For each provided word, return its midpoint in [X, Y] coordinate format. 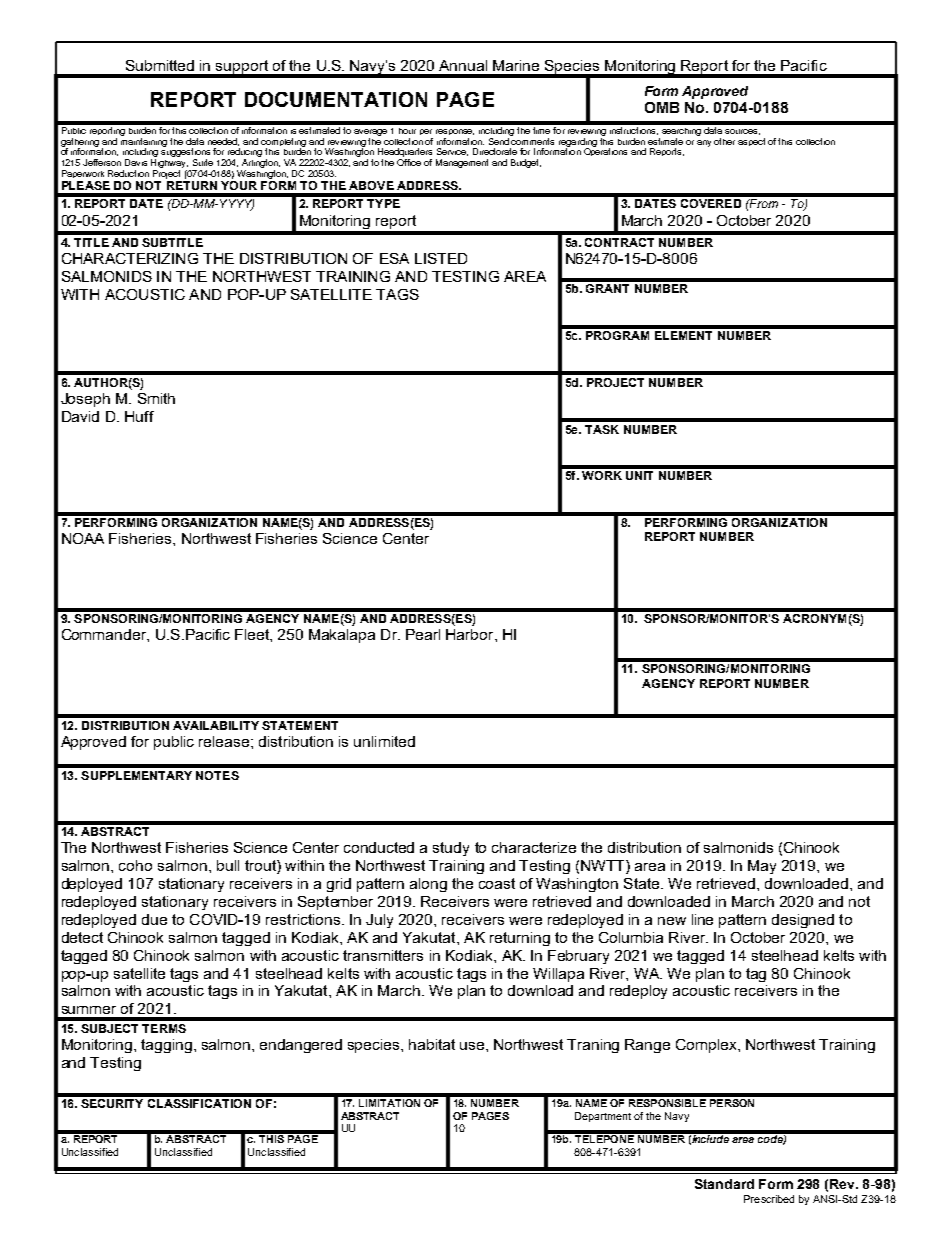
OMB [662, 107]
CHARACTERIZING [130, 258]
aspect [751, 142]
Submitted [160, 65]
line [702, 919]
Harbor [471, 634]
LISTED [441, 258]
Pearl [423, 634]
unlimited [384, 741]
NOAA [83, 538]
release [225, 741]
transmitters [383, 955]
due [154, 919]
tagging [166, 1046]
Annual [463, 65]
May [762, 867]
